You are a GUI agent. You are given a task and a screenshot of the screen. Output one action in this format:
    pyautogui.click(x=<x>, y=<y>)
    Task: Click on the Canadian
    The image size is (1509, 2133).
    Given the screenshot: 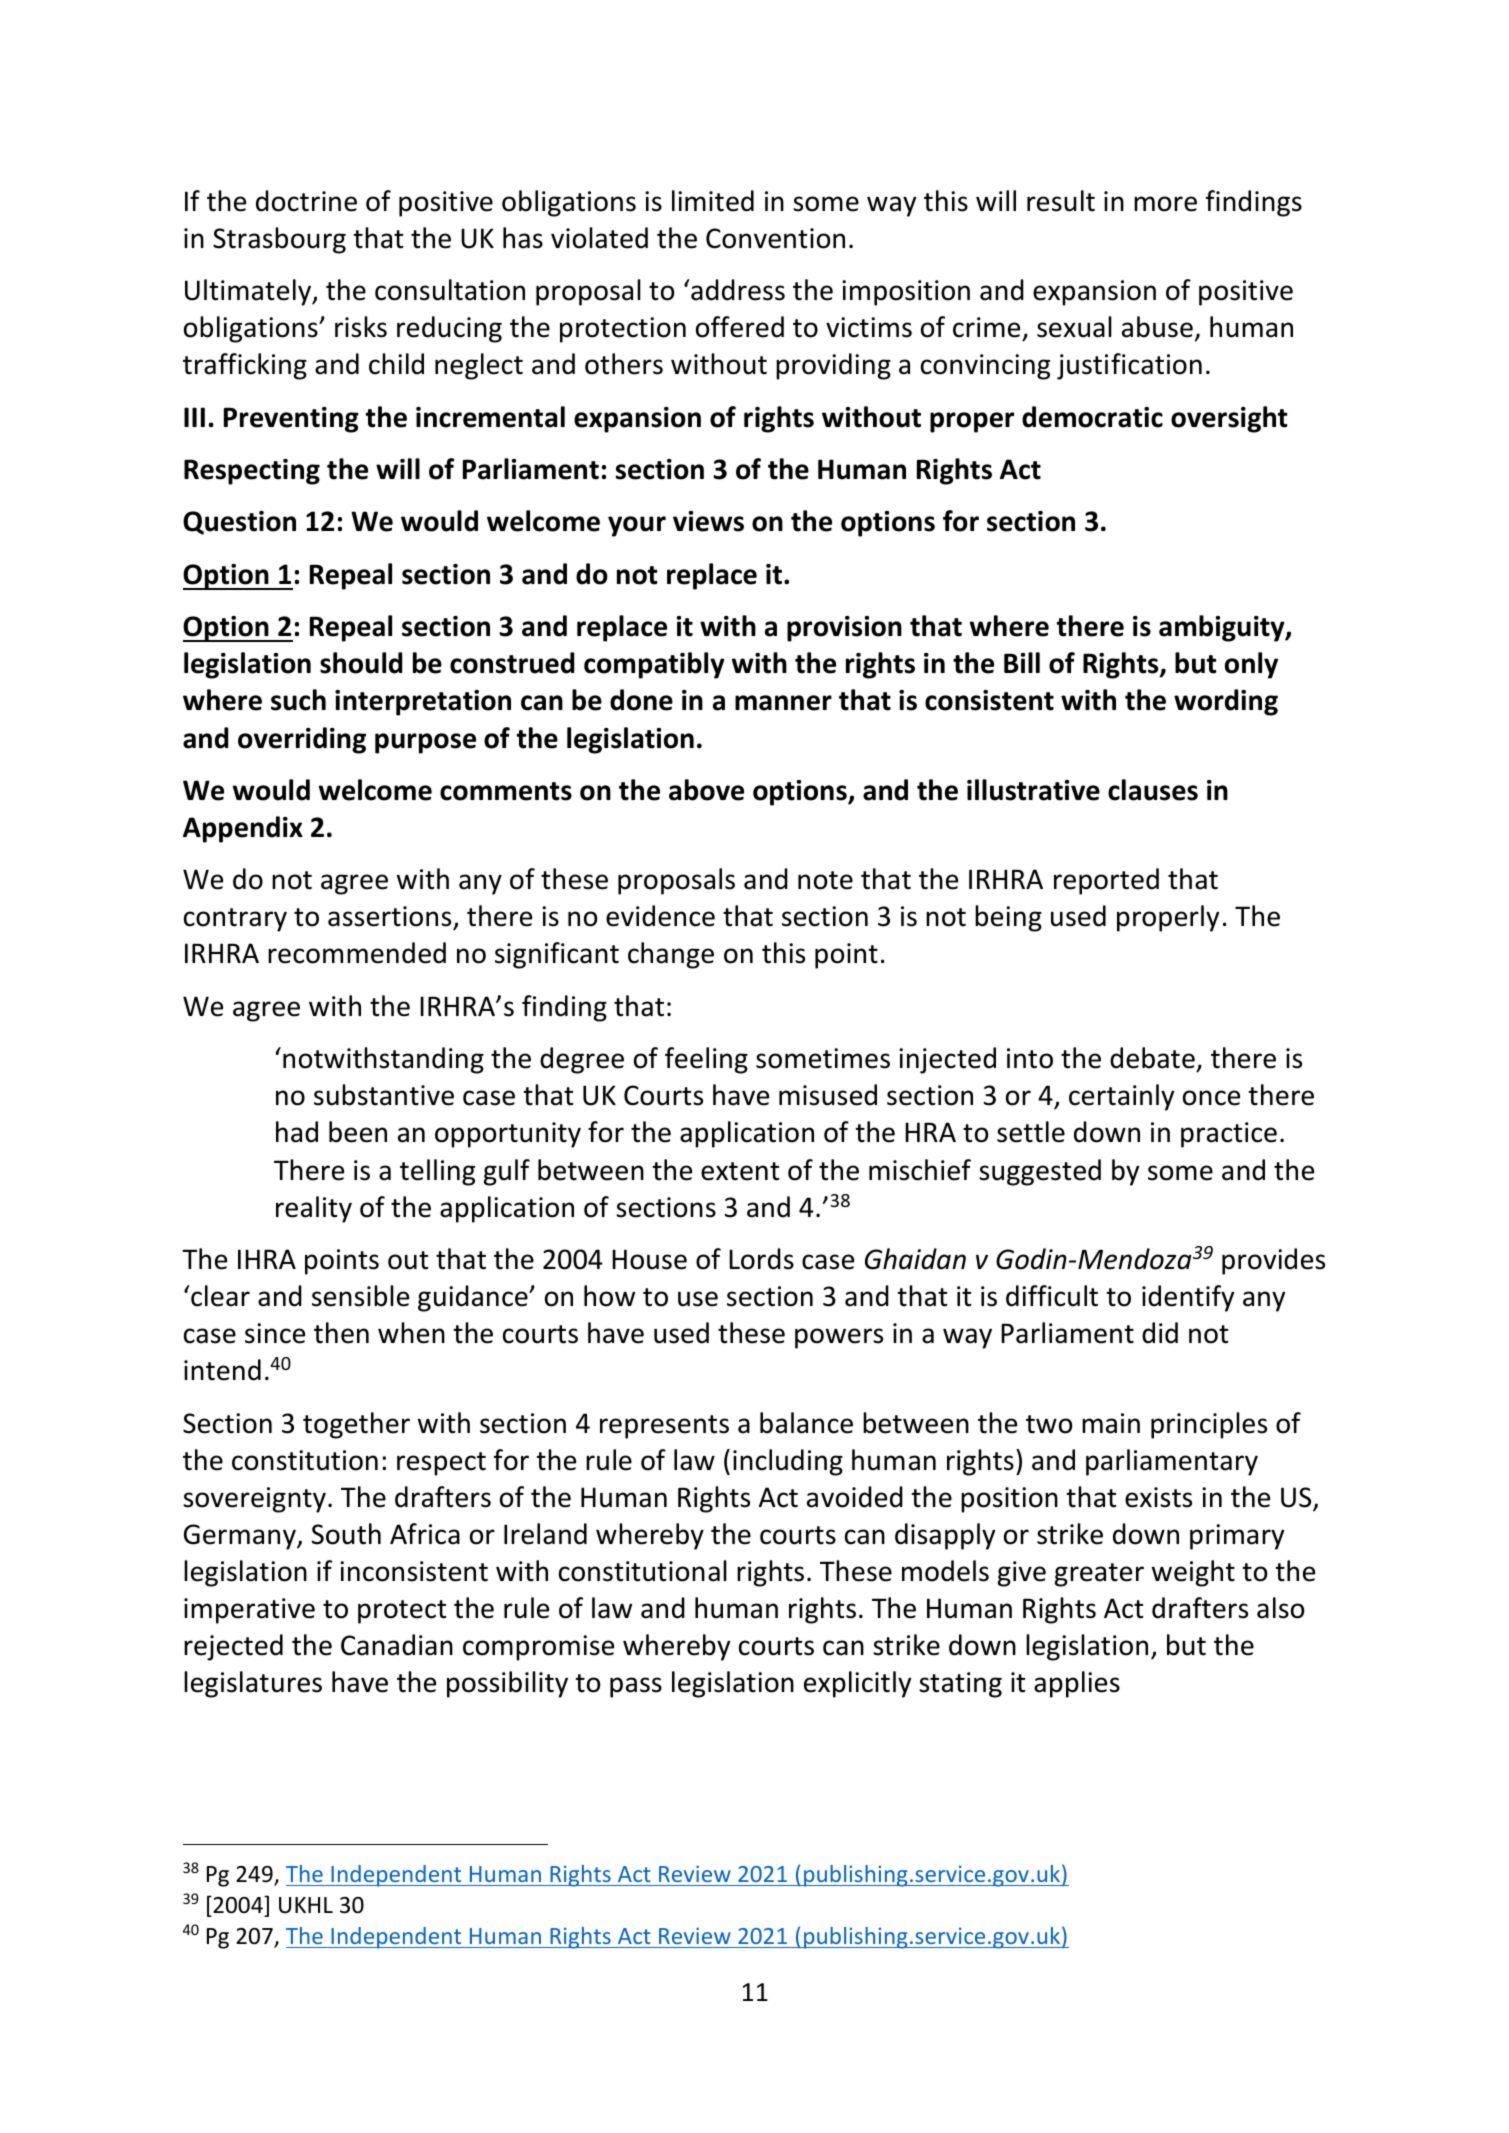 What is the action you would take?
    pyautogui.click(x=397, y=1645)
